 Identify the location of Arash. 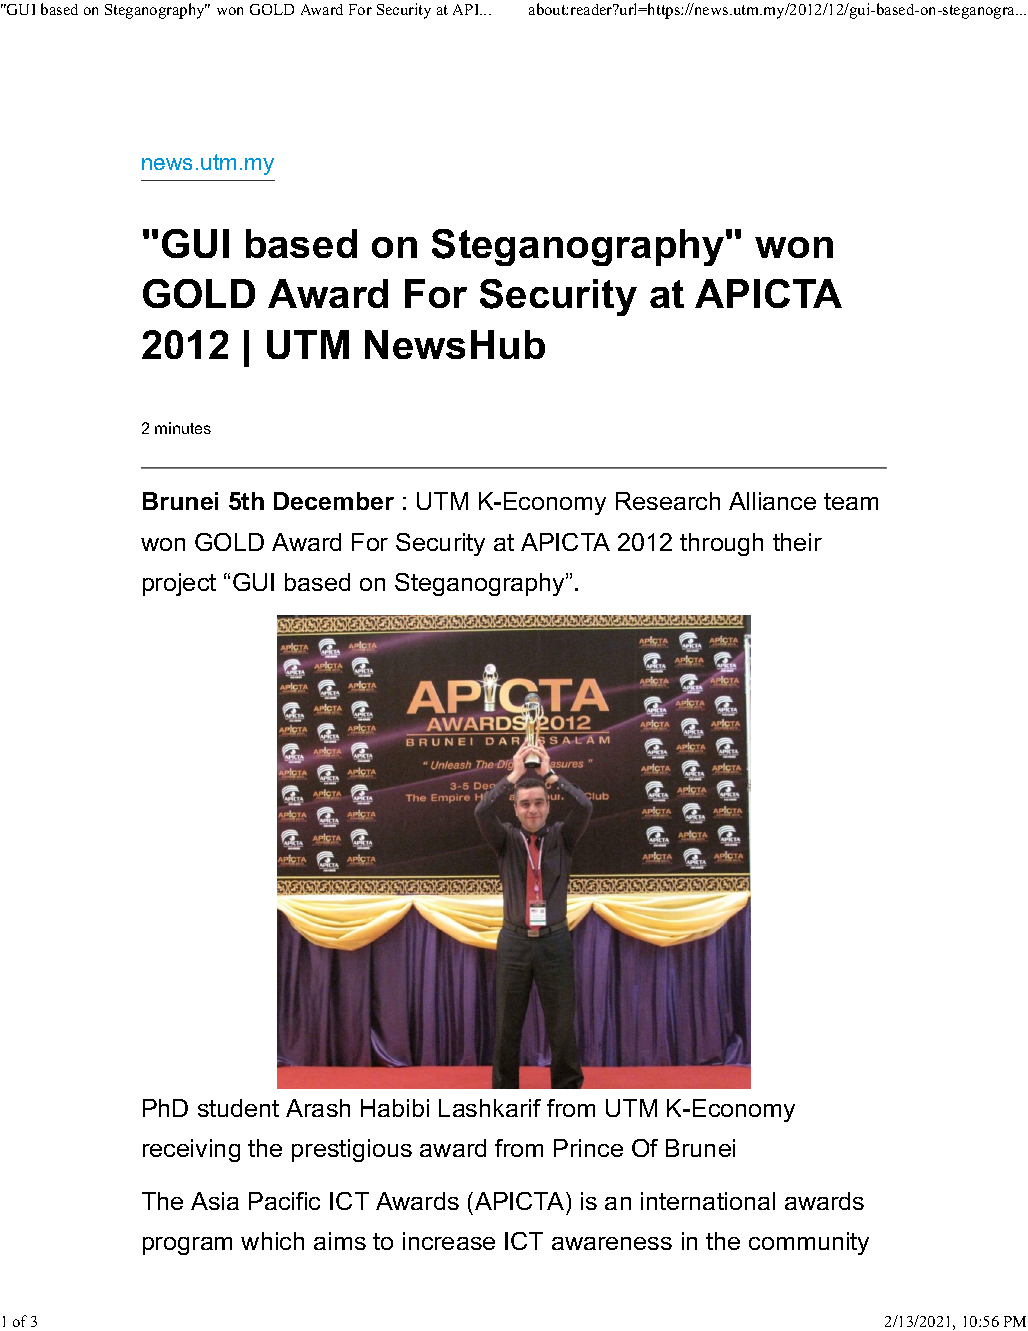
(318, 1108).
